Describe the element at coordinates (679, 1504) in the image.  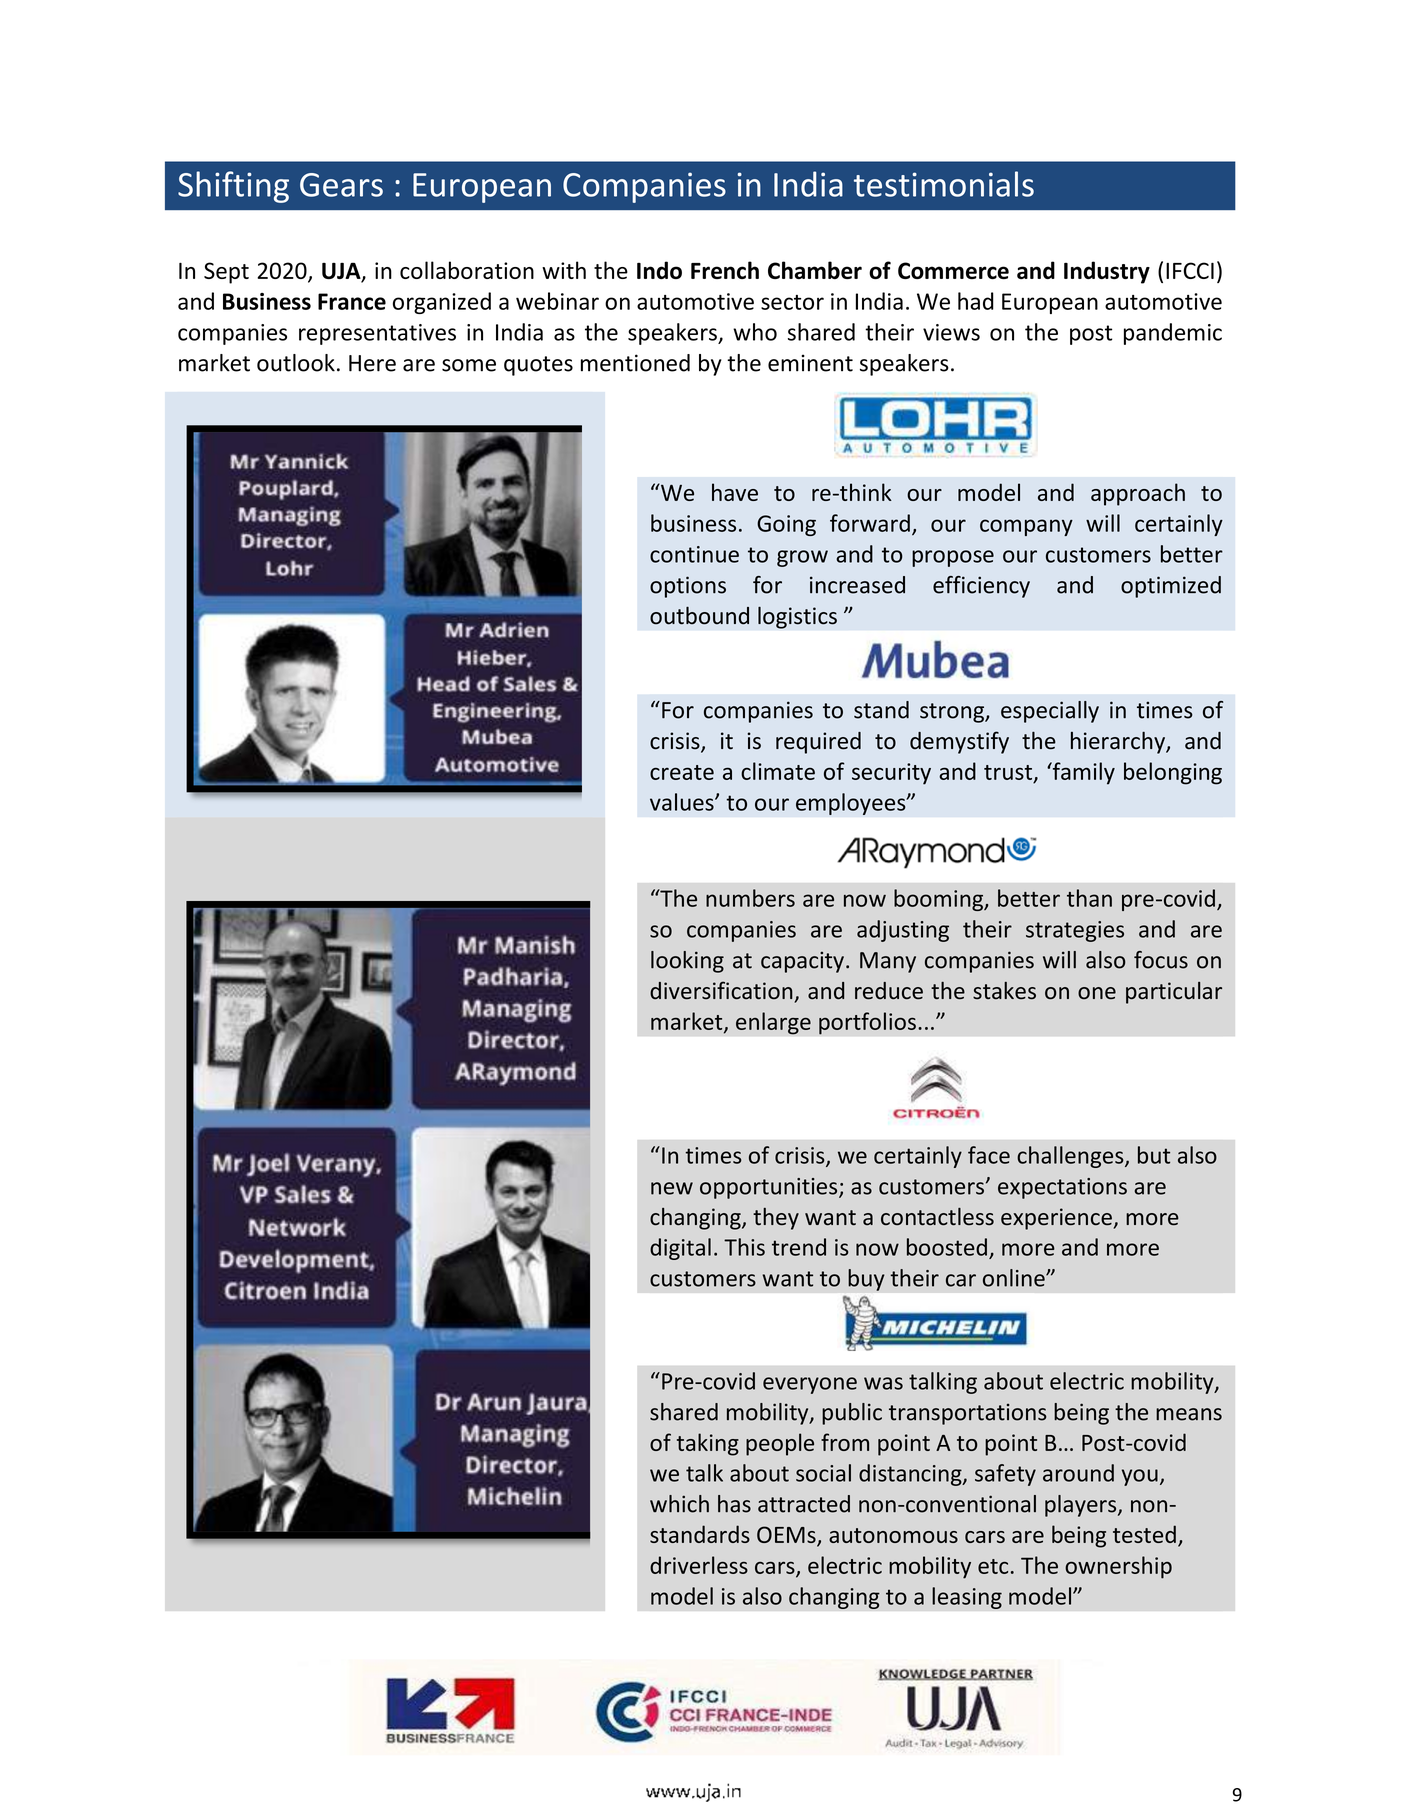
I see `which` at that location.
